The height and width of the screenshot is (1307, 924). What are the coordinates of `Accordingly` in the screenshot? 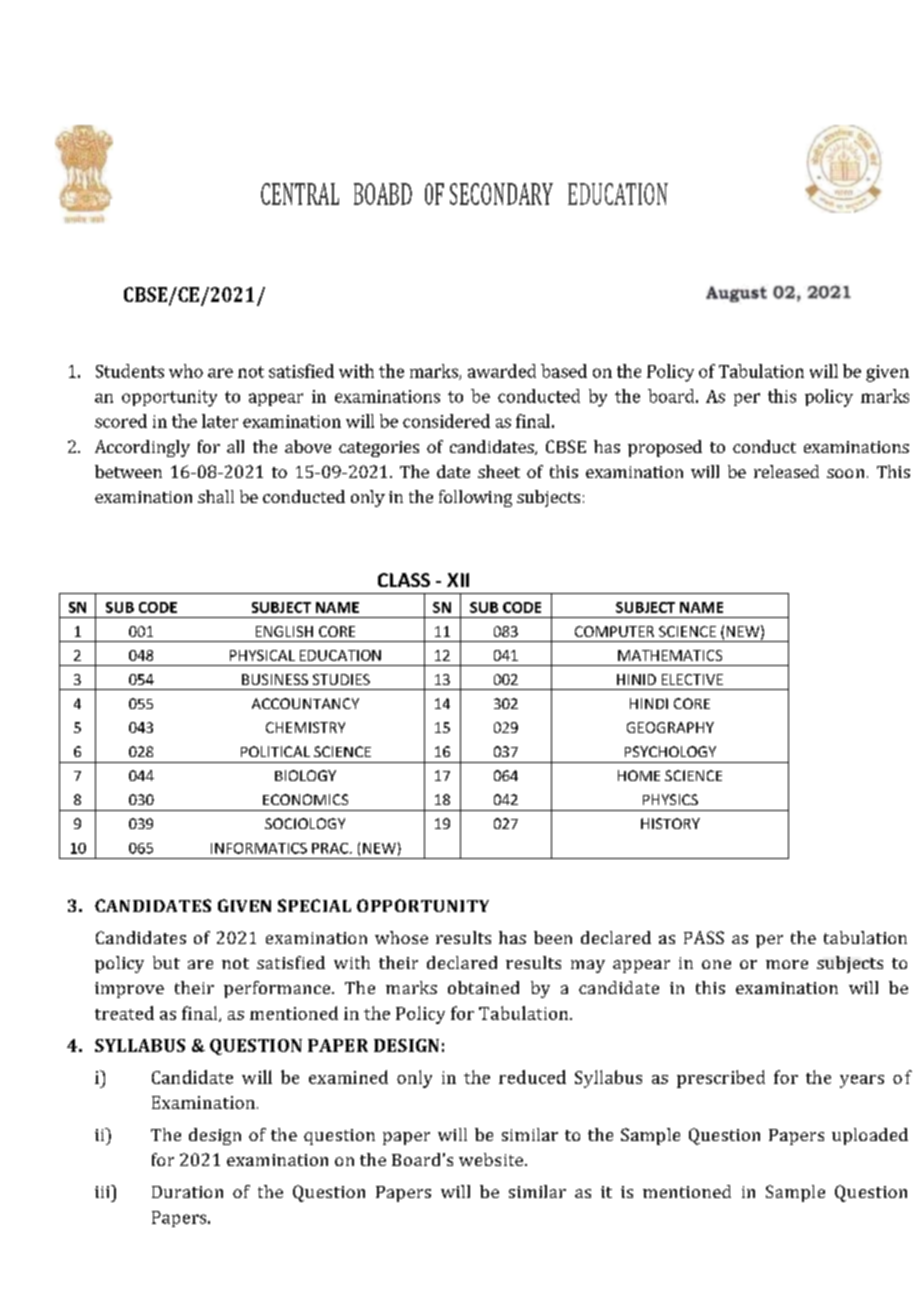 It's located at (142, 448).
